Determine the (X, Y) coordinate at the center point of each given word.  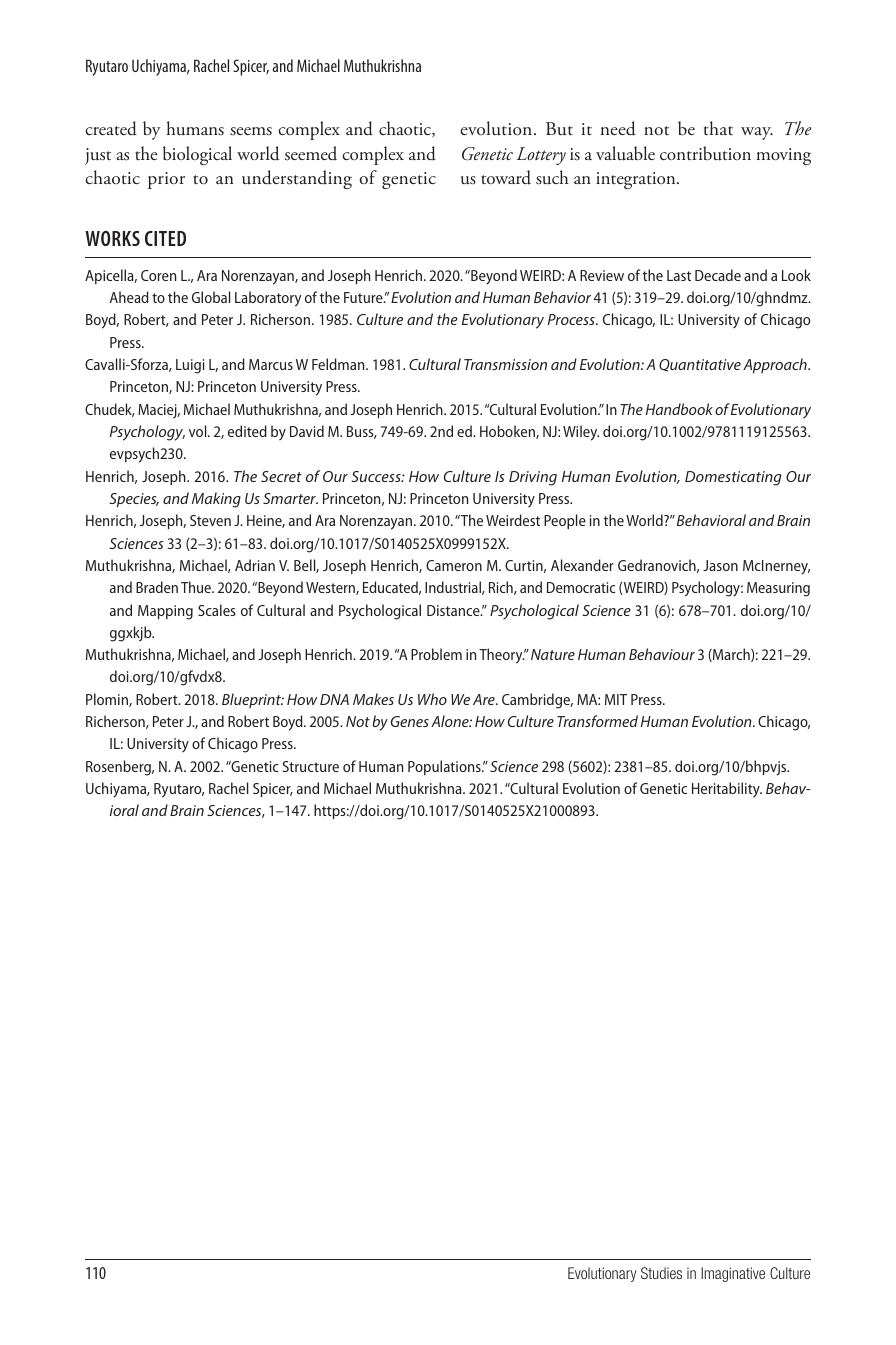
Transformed (597, 721)
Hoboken (508, 432)
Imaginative (733, 1274)
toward (506, 177)
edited (247, 431)
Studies (661, 1273)
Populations (445, 767)
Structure (311, 766)
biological (197, 155)
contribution (705, 153)
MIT (616, 699)
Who (432, 699)
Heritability (727, 789)
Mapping (165, 612)
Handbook (679, 409)
